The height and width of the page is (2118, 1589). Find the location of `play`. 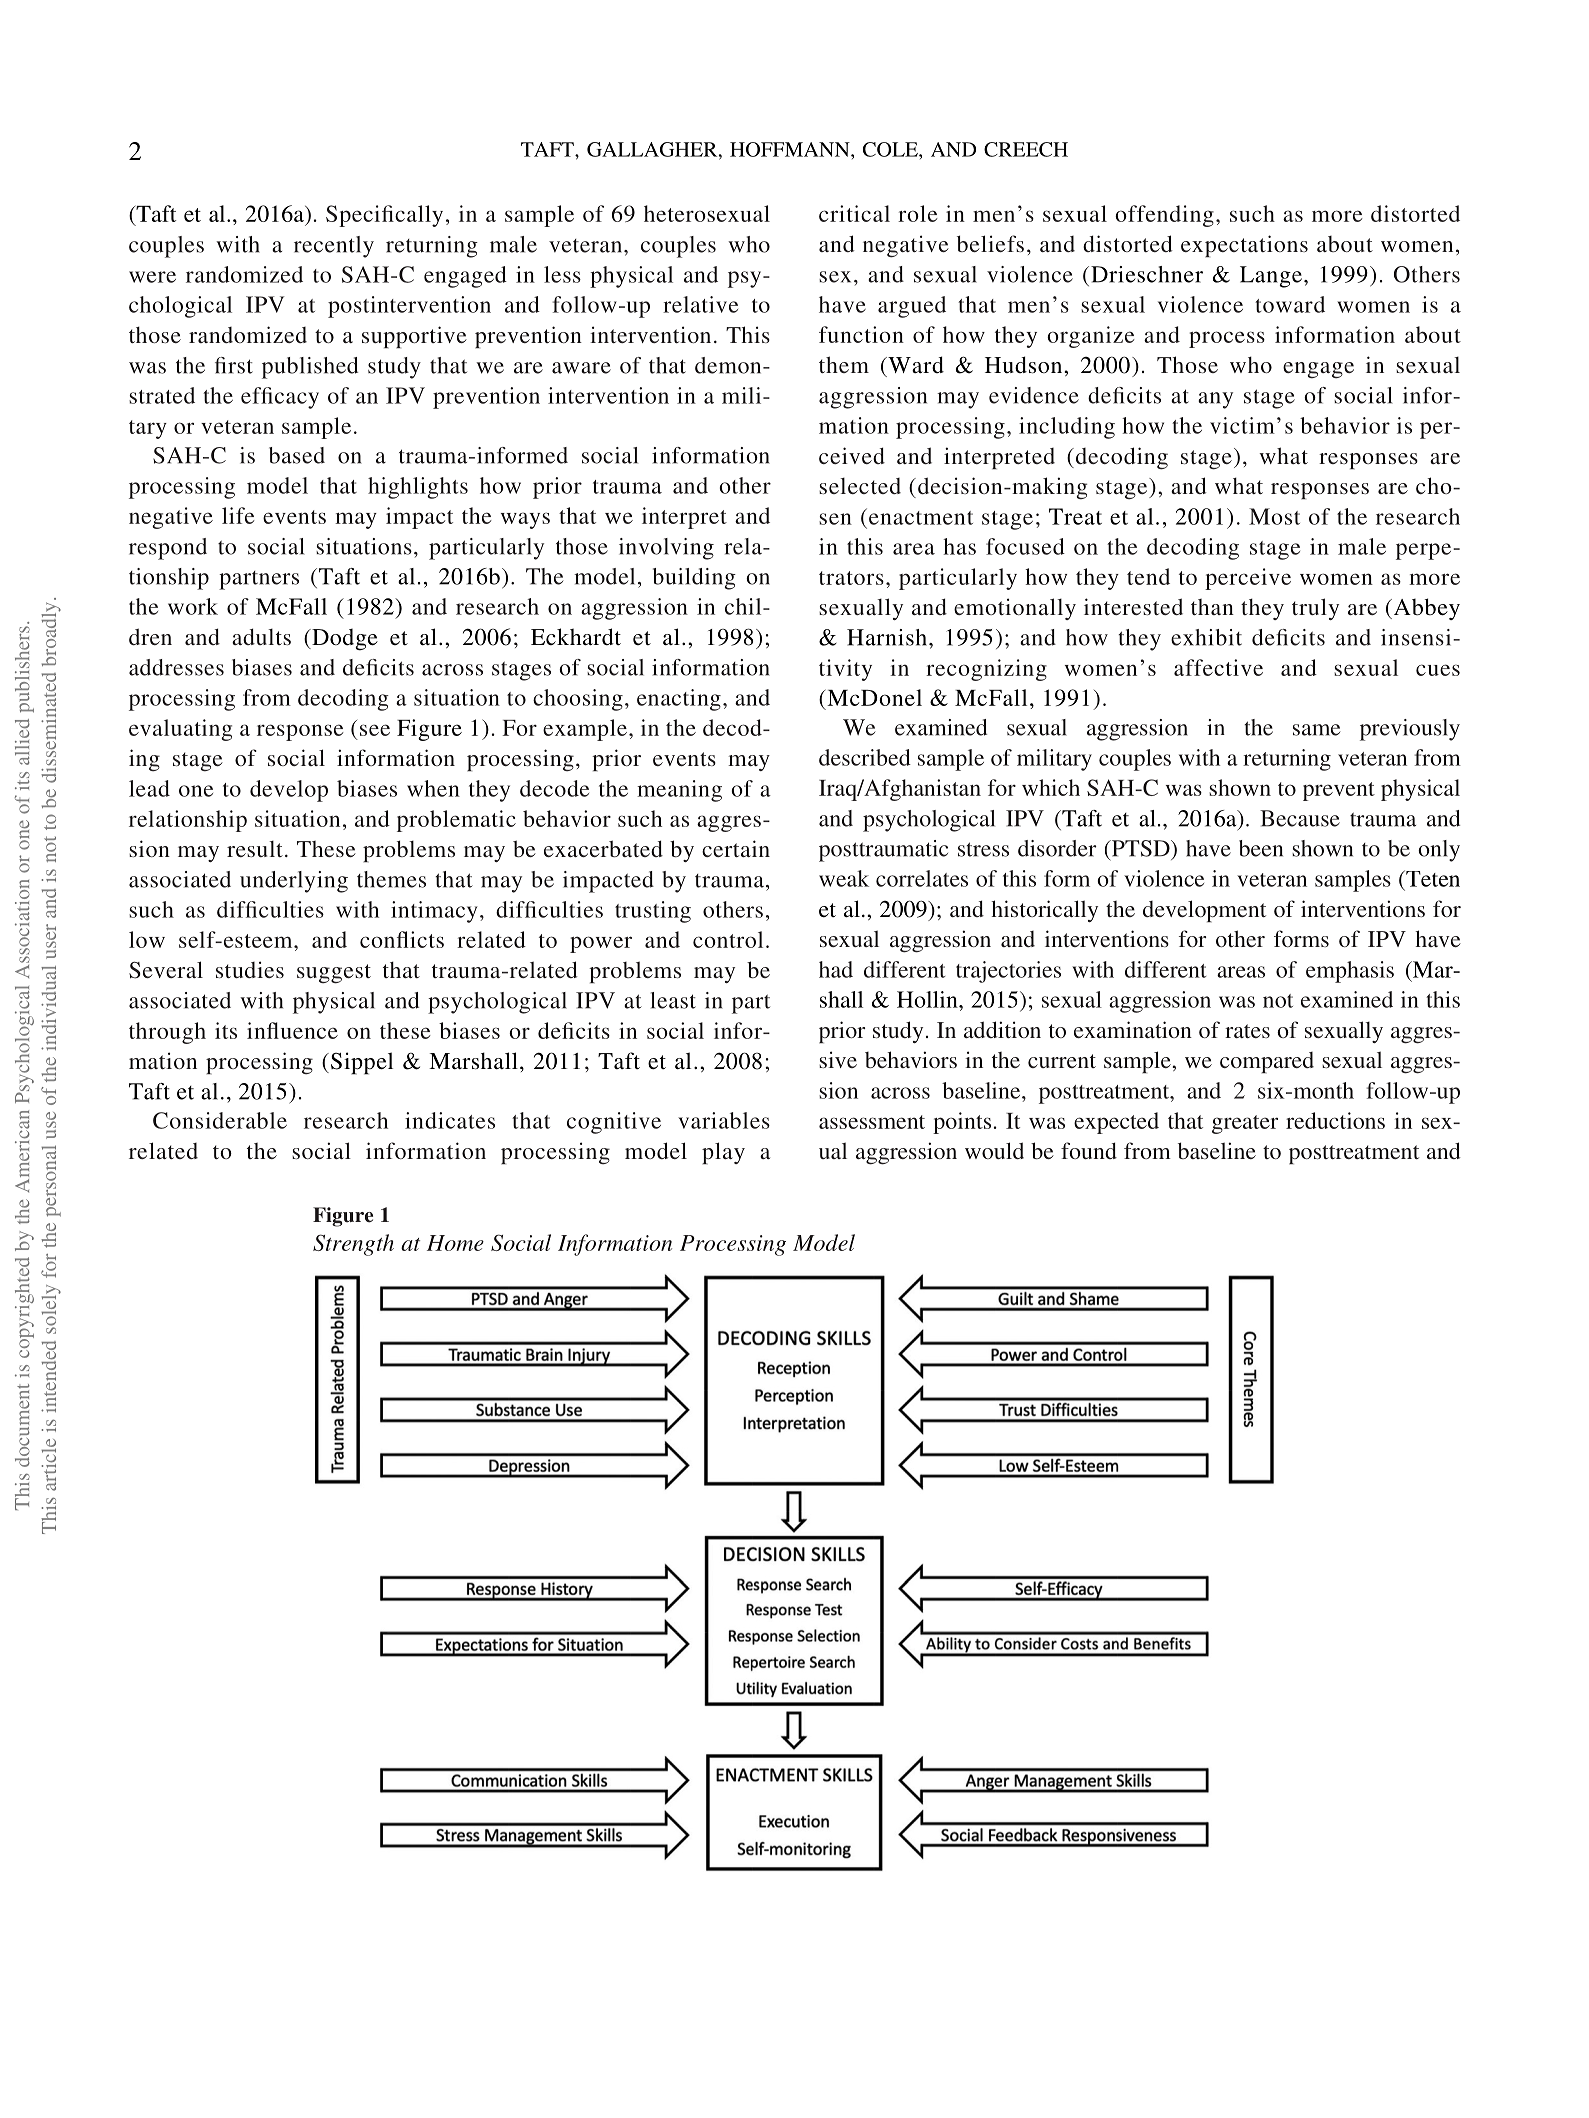

play is located at coordinates (723, 1153).
